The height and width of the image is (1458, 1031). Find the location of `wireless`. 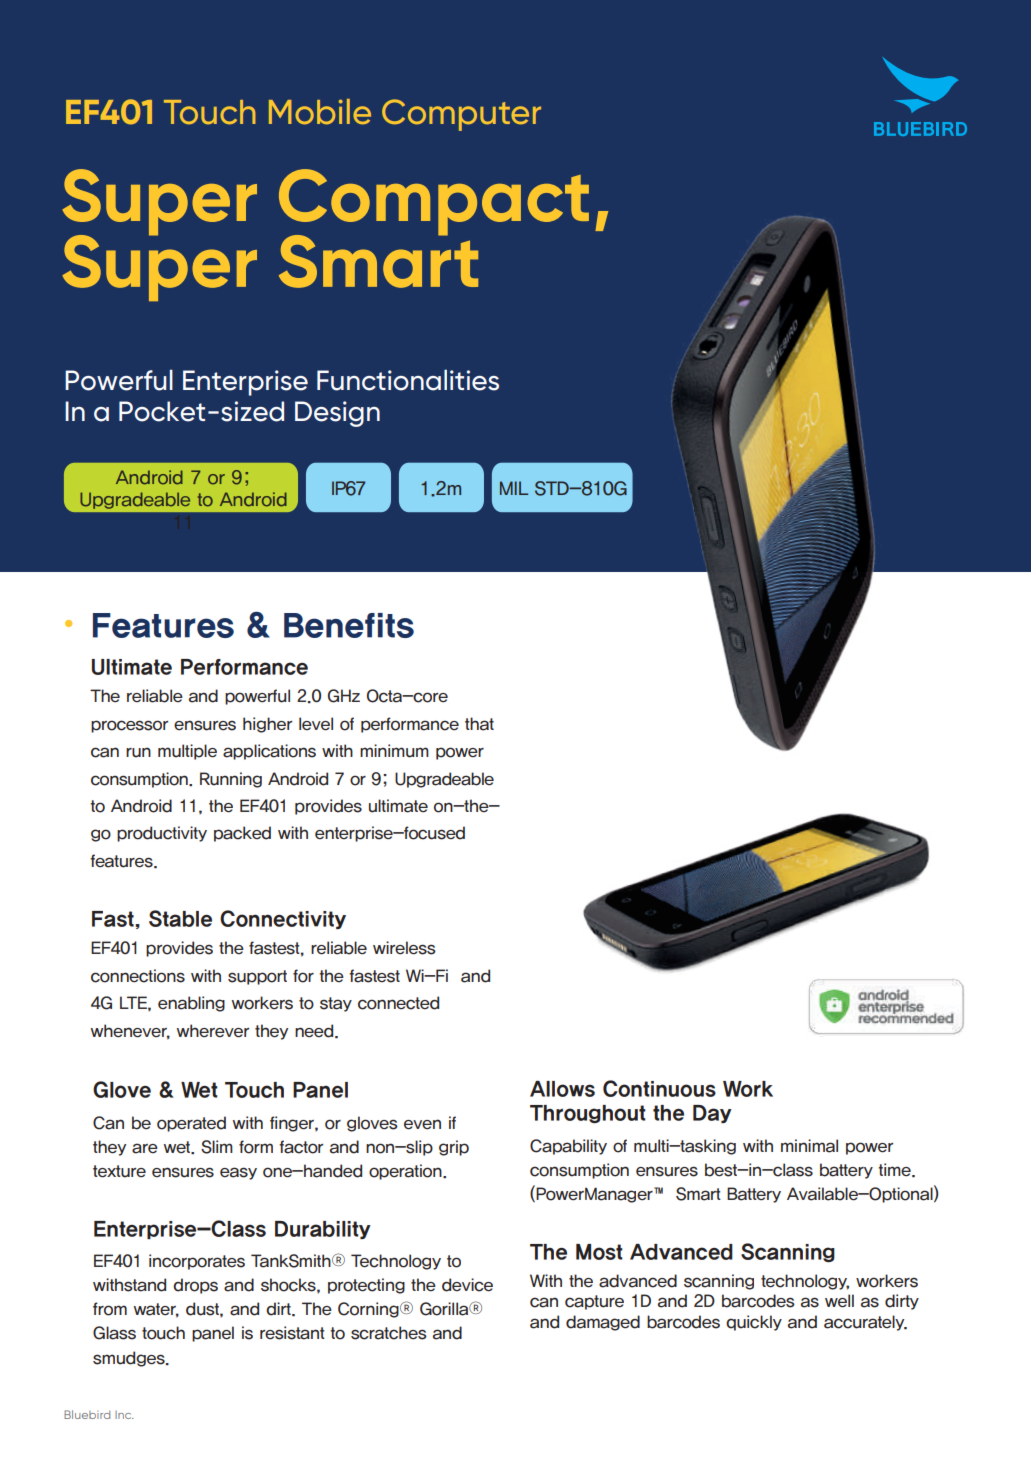

wireless is located at coordinates (404, 948).
